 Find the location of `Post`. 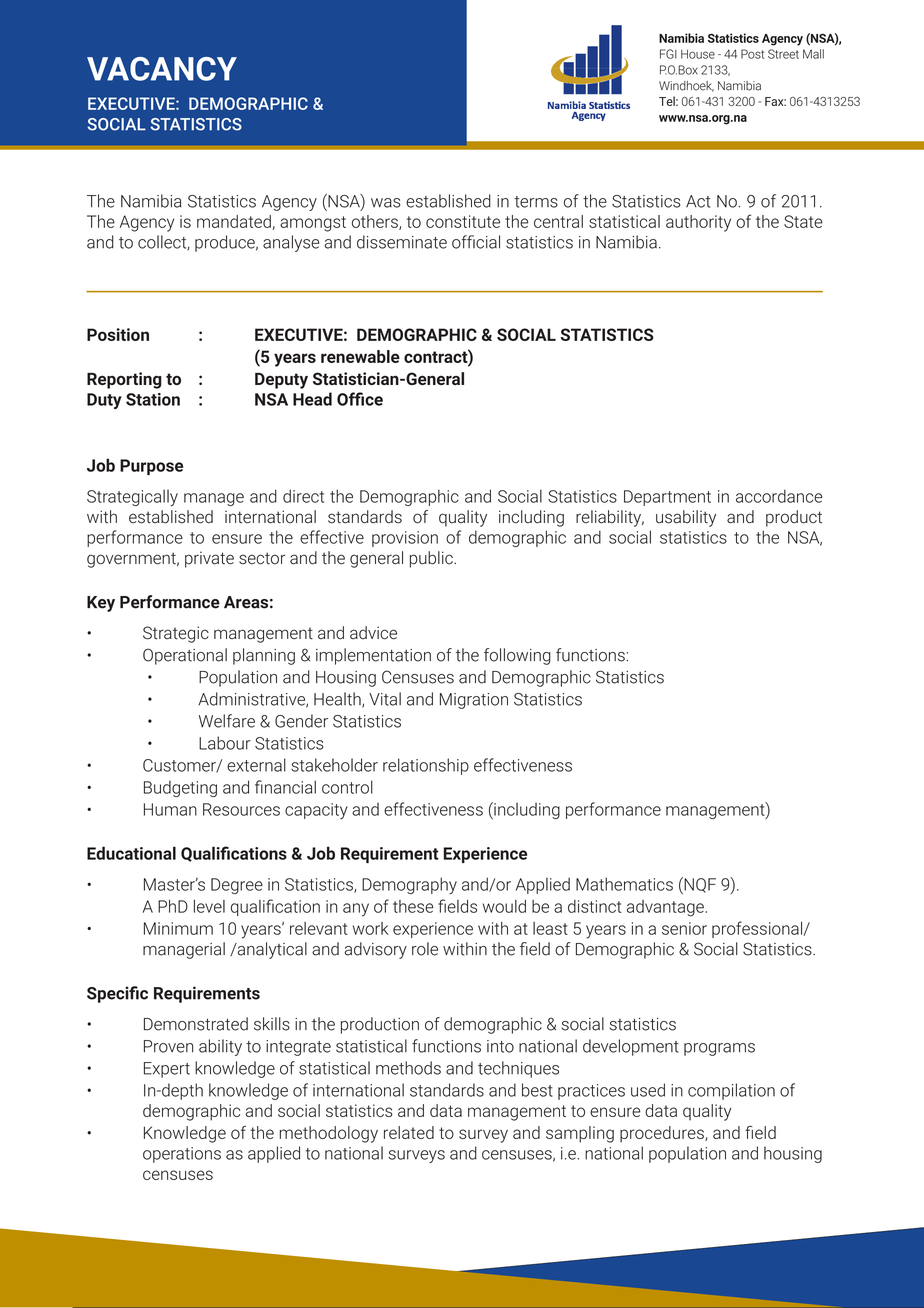

Post is located at coordinates (752, 54).
